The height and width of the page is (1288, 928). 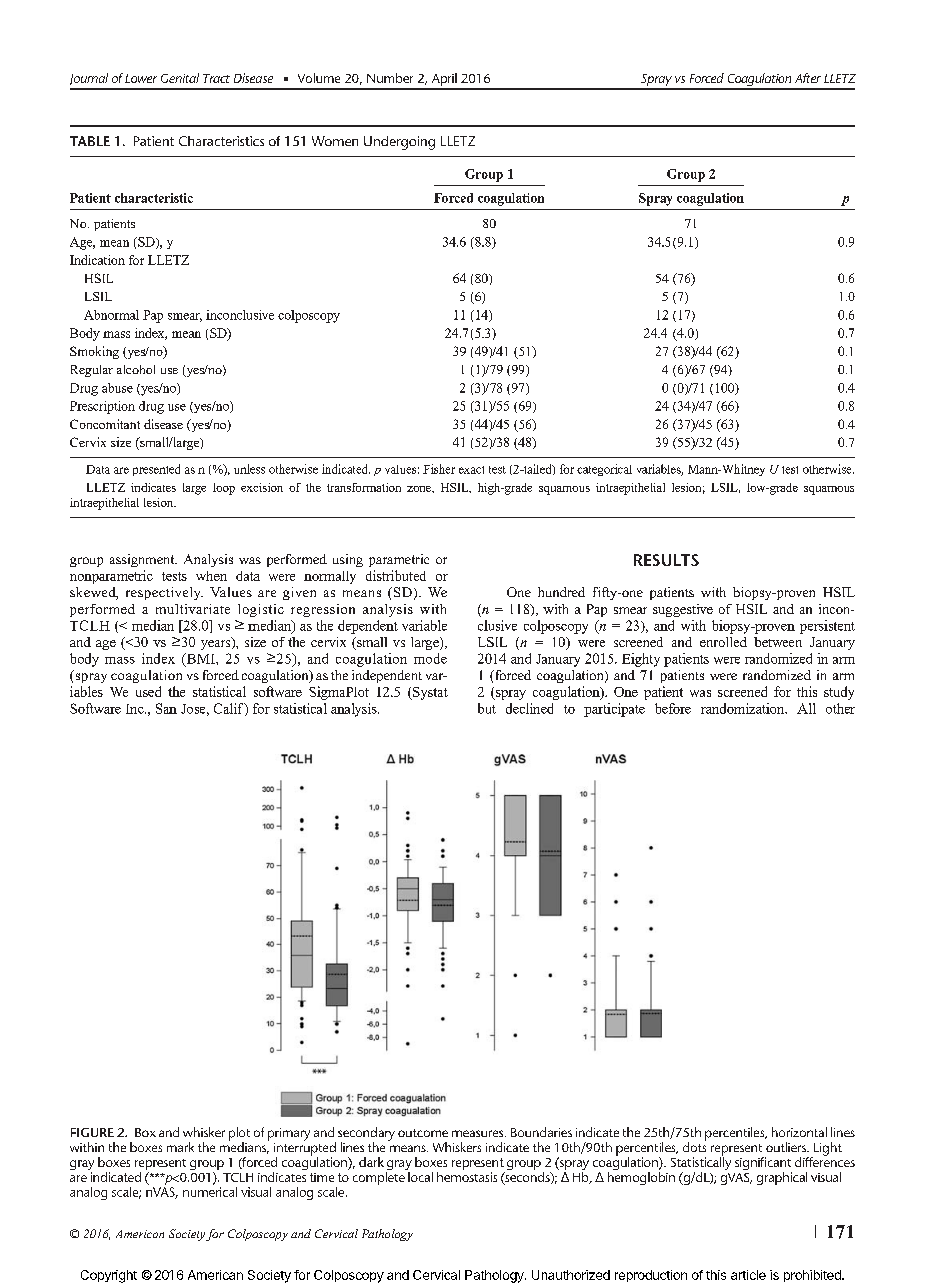 I want to click on exact, so click(x=471, y=470).
